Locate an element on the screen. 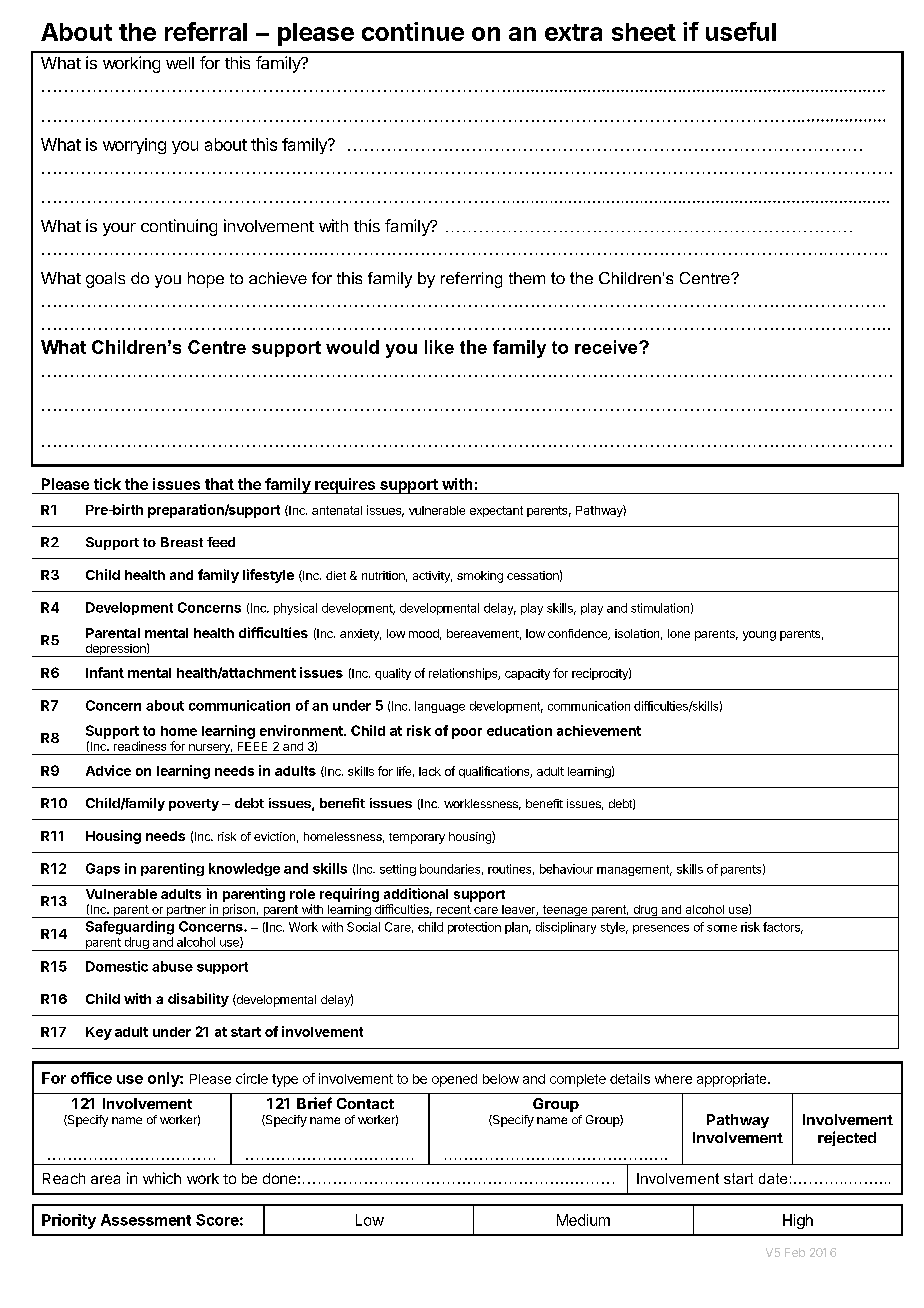  well is located at coordinates (180, 63).
